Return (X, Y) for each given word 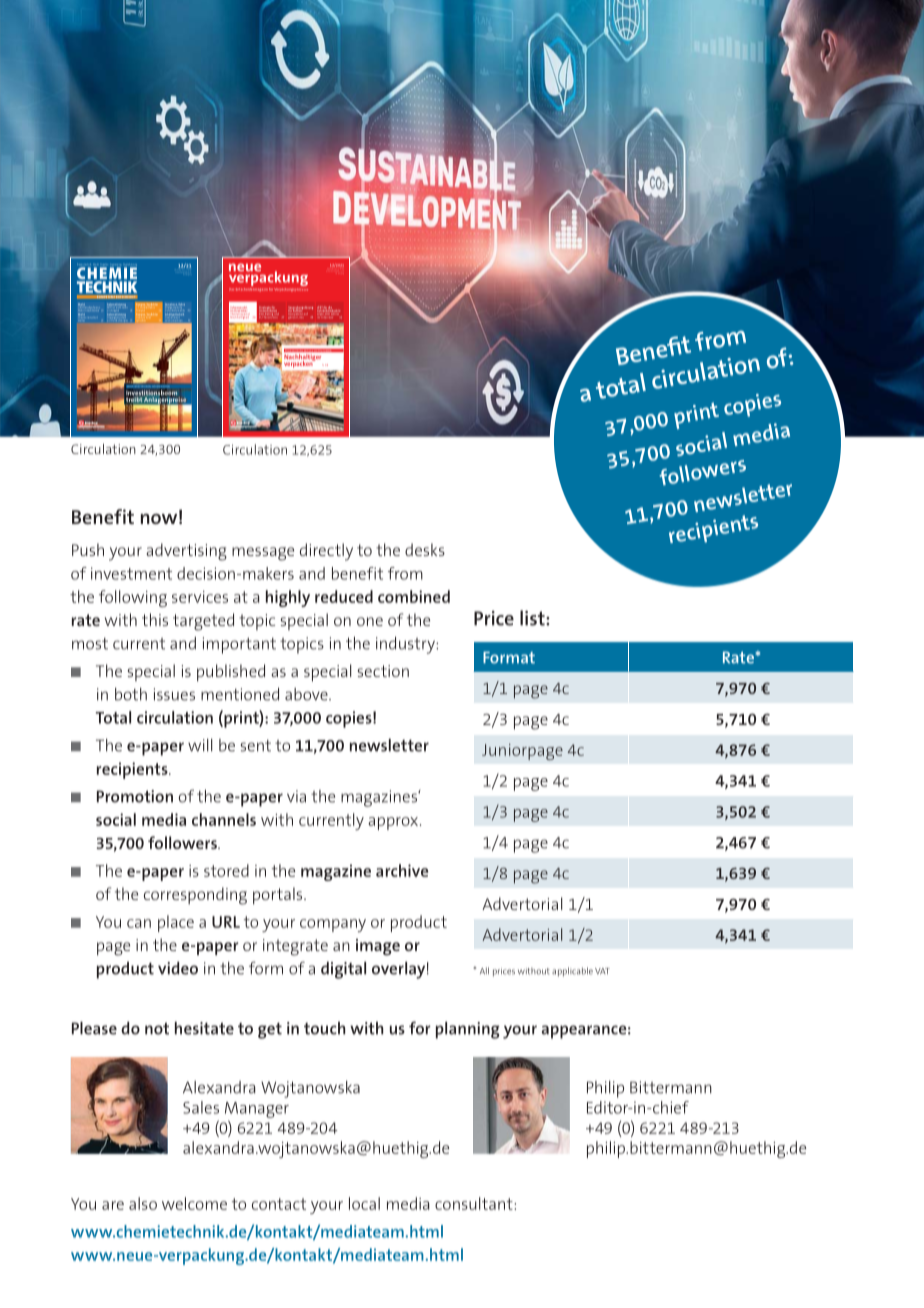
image (378, 947)
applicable (572, 972)
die (330, 308)
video (178, 968)
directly (326, 552)
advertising (186, 552)
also (143, 1203)
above (307, 694)
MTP (110, 307)
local (364, 1203)
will (200, 745)
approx (393, 823)
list (533, 618)
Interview (327, 316)
